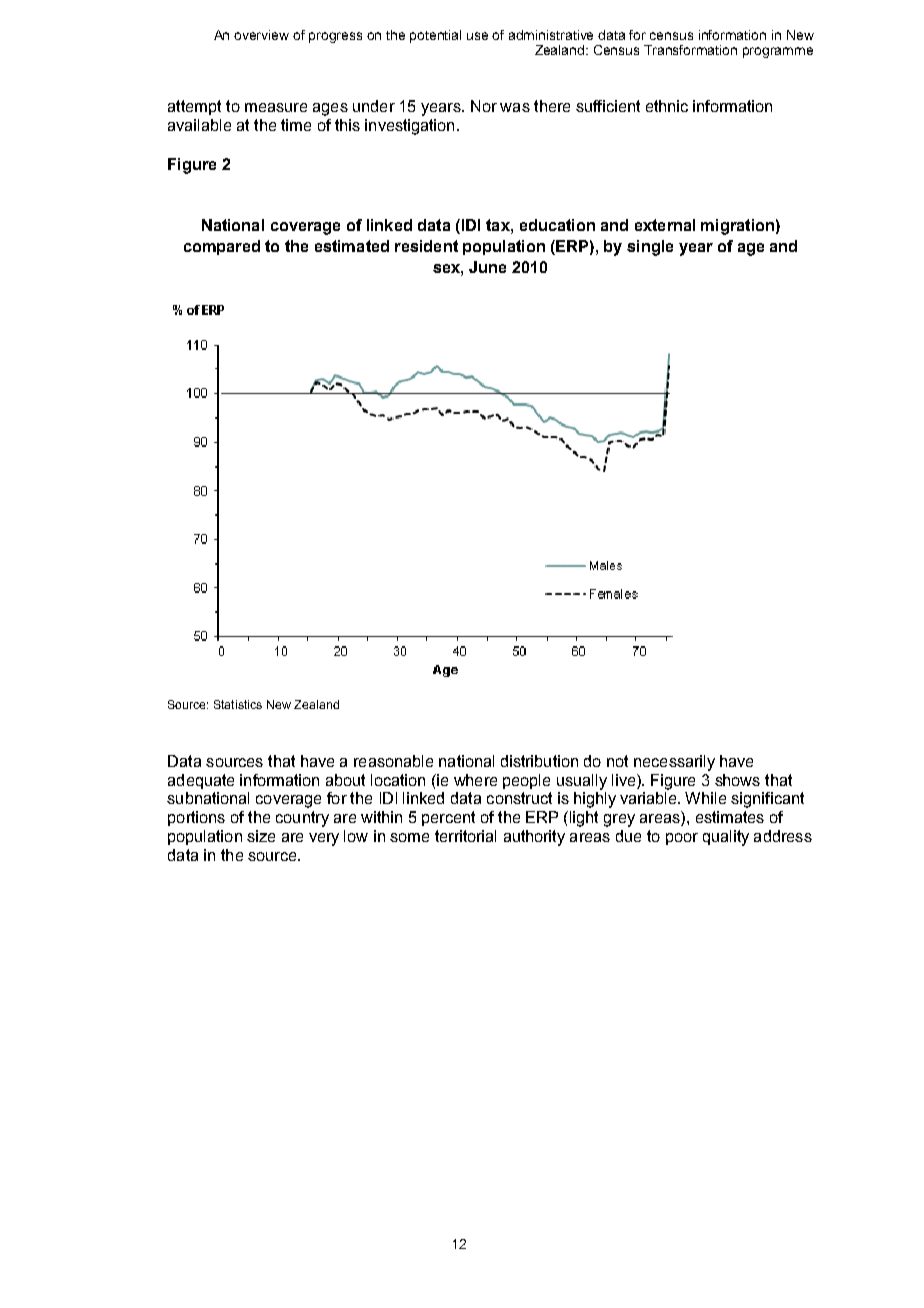 This screenshot has height=1308, width=924. Describe the element at coordinates (730, 817) in the screenshot. I see `estimates` at that location.
